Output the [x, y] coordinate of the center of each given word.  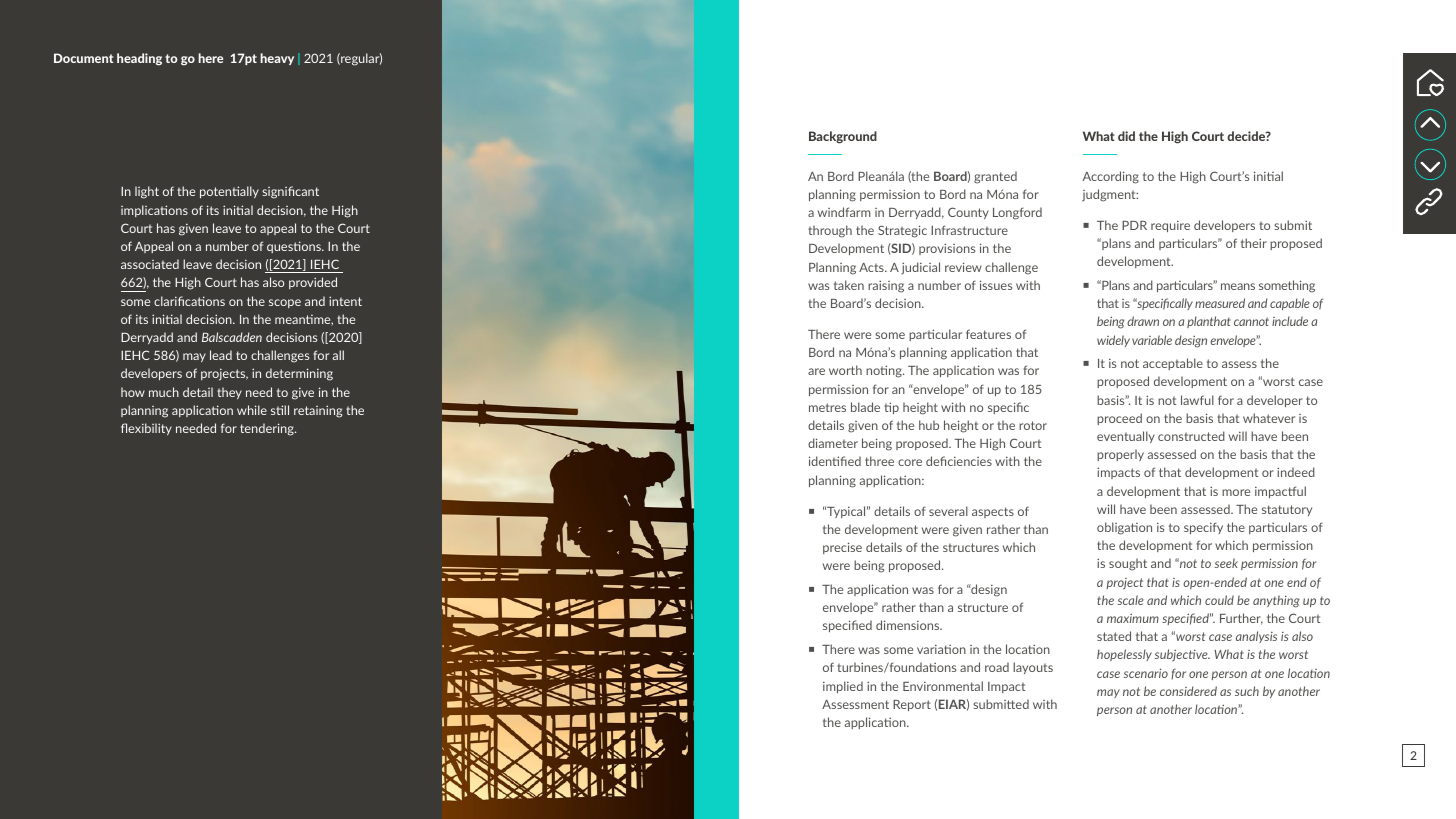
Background [843, 137]
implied [843, 687]
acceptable [1173, 364]
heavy [277, 59]
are [816, 371]
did [1126, 136]
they [229, 393]
